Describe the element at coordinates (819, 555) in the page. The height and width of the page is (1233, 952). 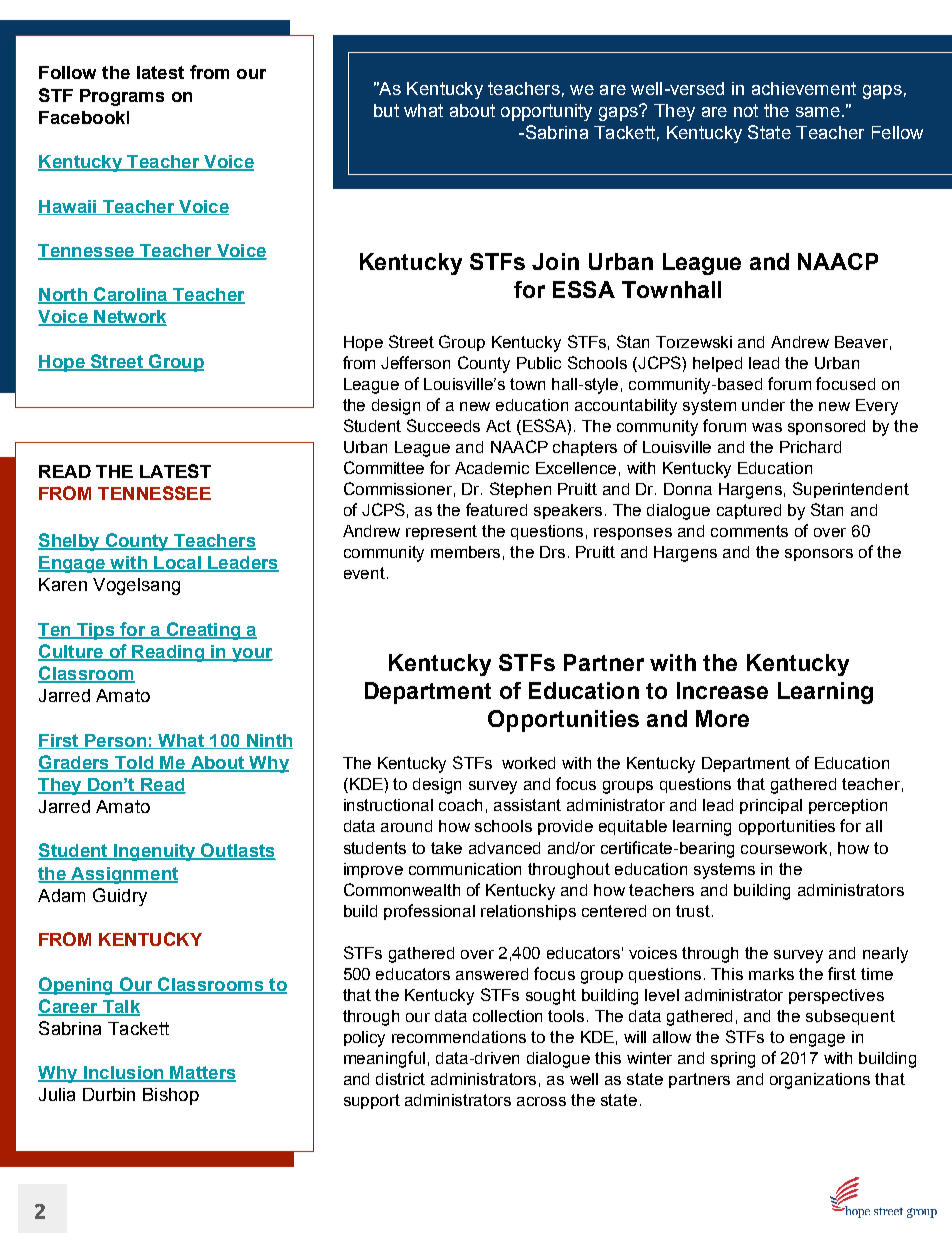
I see `sponsors` at that location.
